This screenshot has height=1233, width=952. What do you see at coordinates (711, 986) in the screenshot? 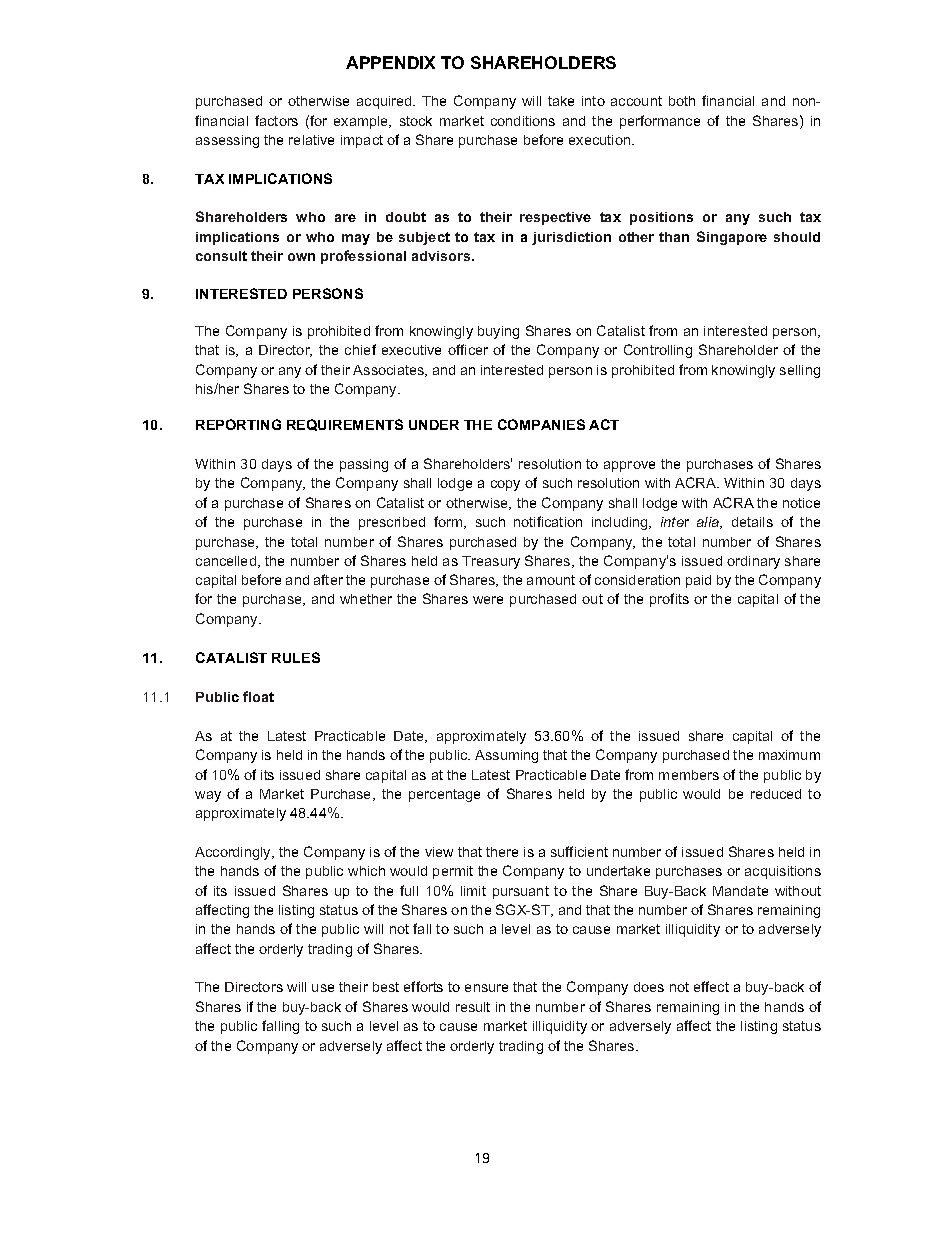
I see `effect` at bounding box center [711, 986].
